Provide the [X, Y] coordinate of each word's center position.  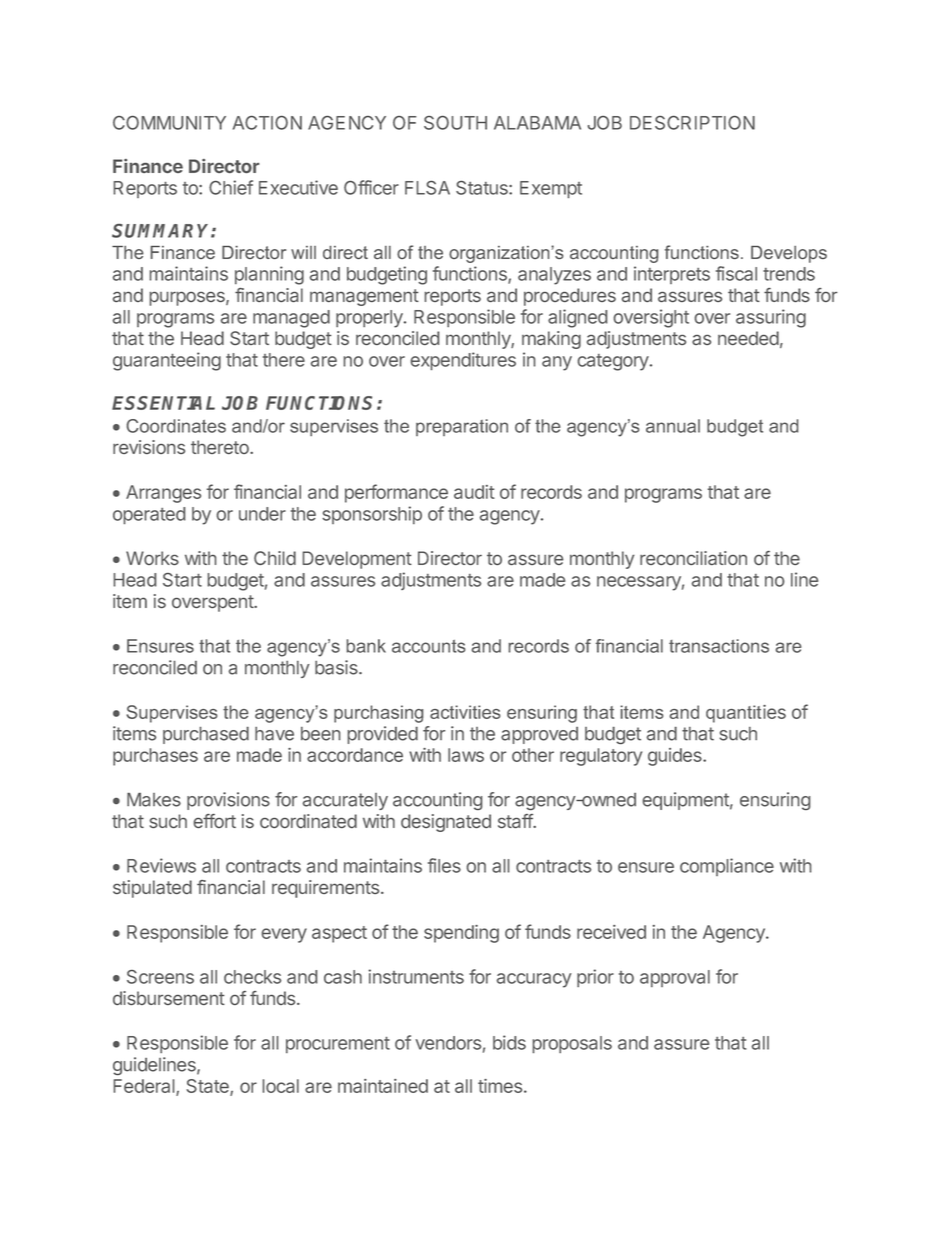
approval [675, 978]
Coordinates [176, 426]
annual [673, 426]
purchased [206, 735]
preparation [462, 427]
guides [676, 757]
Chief [231, 187]
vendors [448, 1043]
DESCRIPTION [692, 123]
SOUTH [455, 123]
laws [466, 755]
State [208, 1087]
